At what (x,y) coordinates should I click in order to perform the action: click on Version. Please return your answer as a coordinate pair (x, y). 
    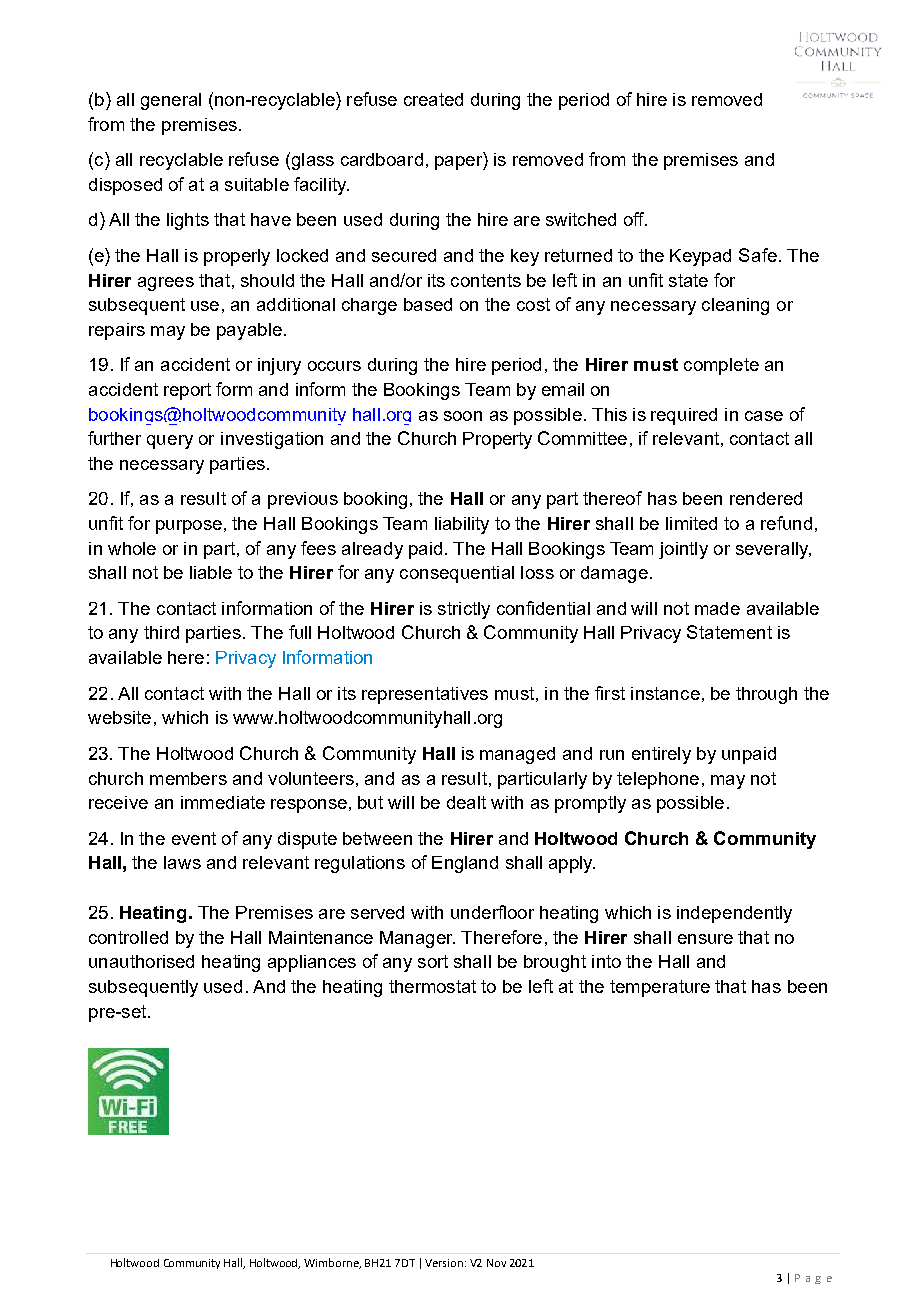
    Looking at the image, I should click on (444, 1263).
